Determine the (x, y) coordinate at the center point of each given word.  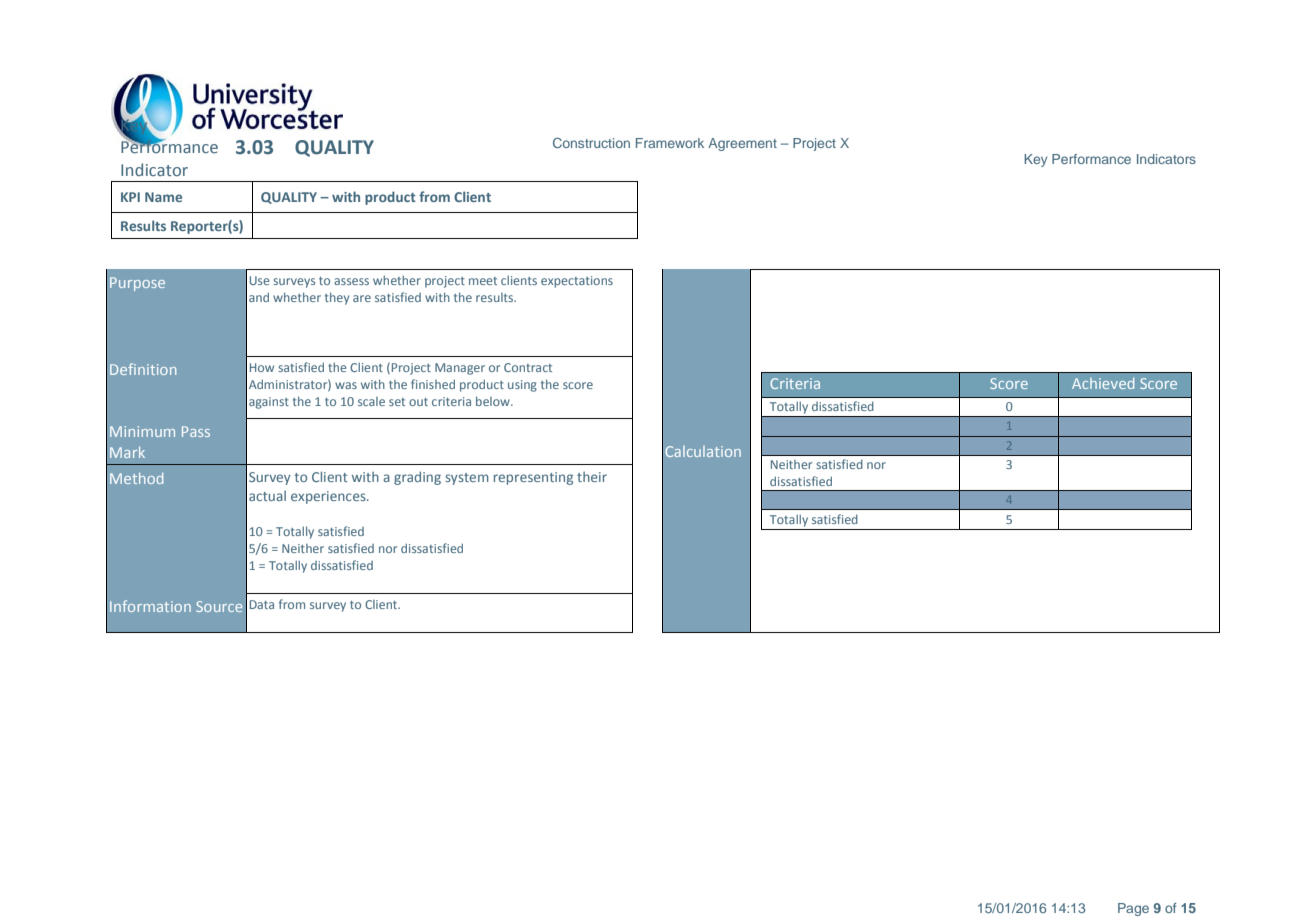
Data (262, 604)
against (269, 403)
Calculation (703, 451)
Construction (591, 143)
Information (150, 606)
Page (1133, 909)
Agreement (742, 144)
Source (219, 606)
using (522, 386)
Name (163, 197)
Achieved (1103, 383)
